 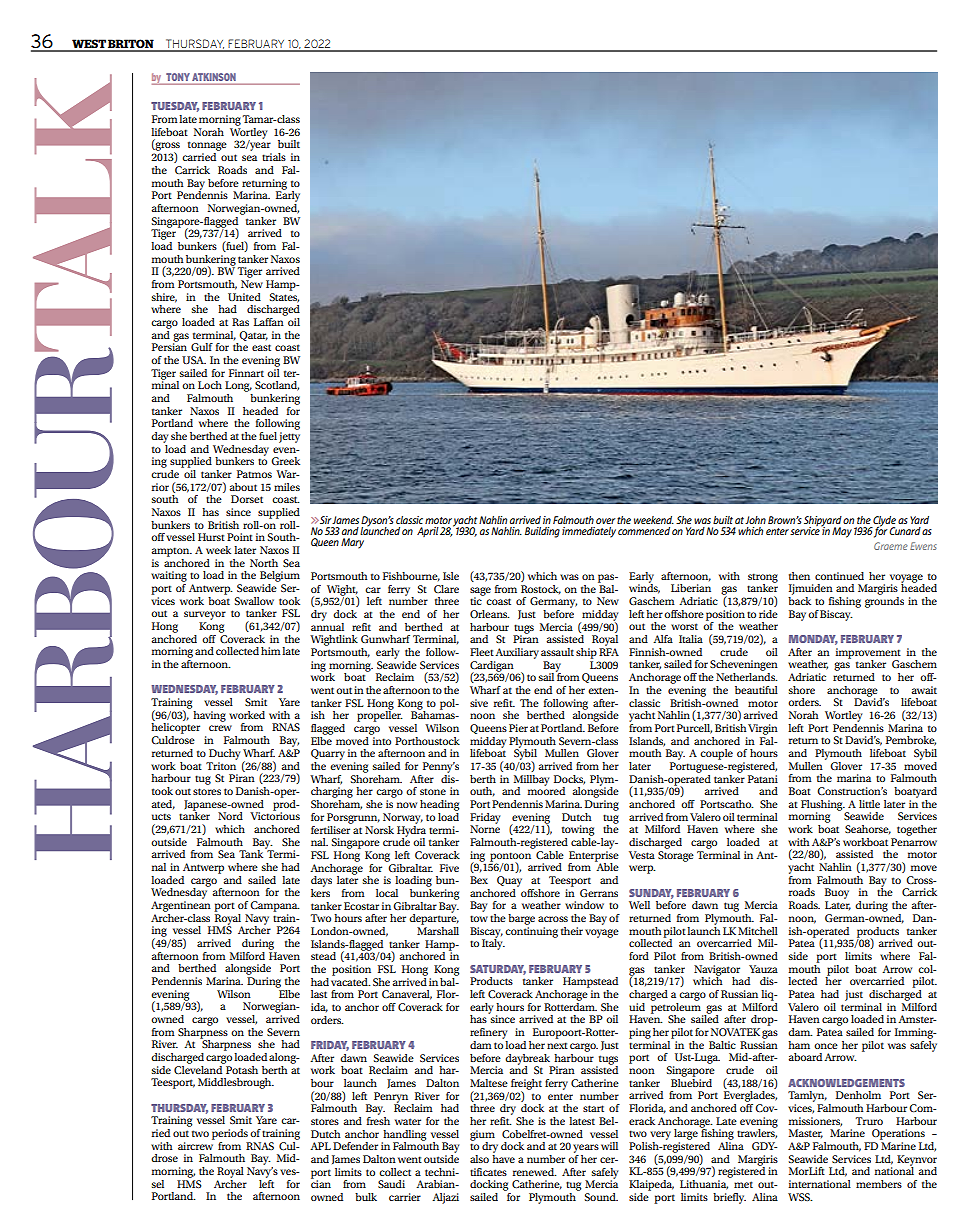 What do you see at coordinates (755, 520) in the screenshot?
I see `John` at bounding box center [755, 520].
